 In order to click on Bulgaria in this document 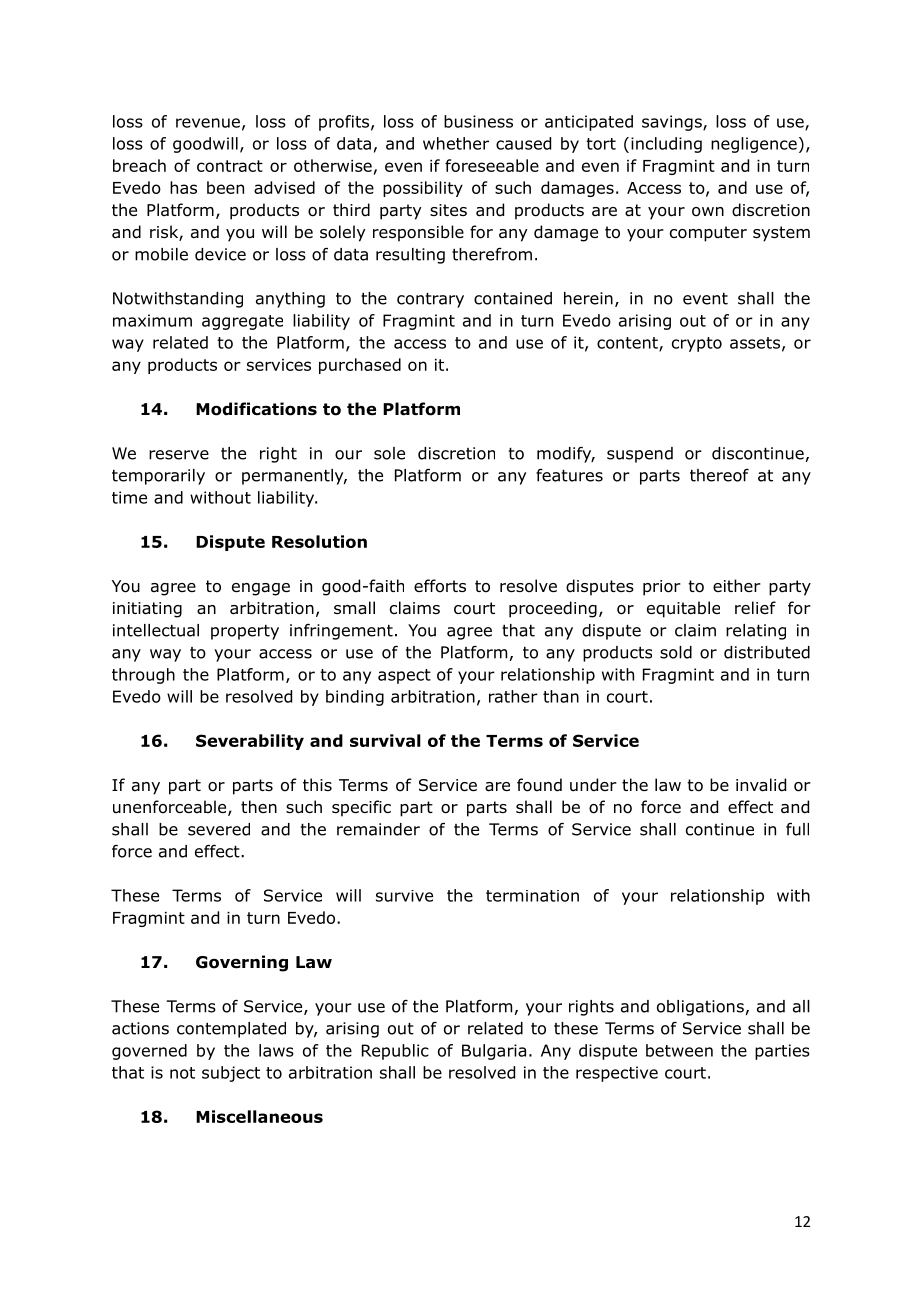, I will do `click(494, 1052)`.
